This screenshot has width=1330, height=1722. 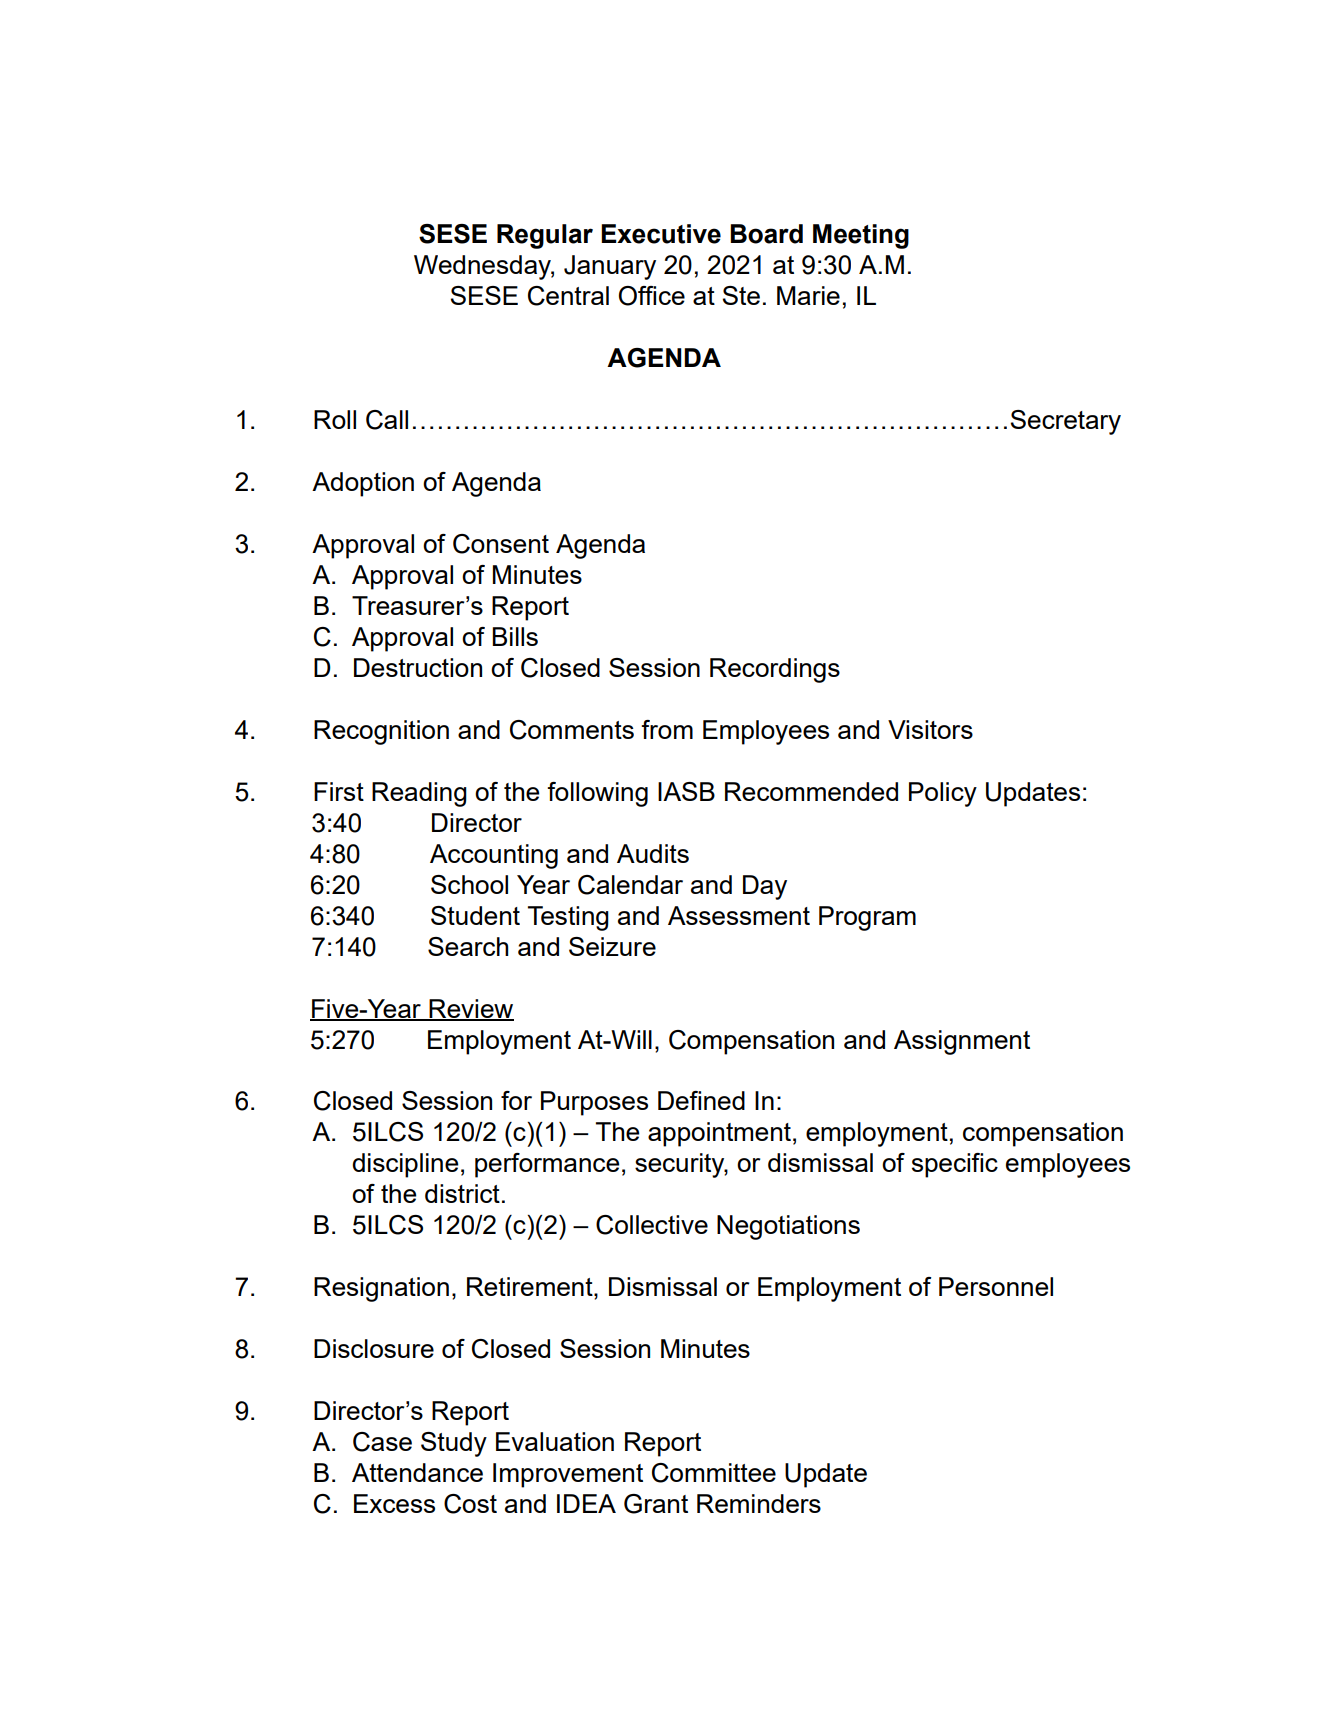 I want to click on Meeting, so click(x=861, y=236).
